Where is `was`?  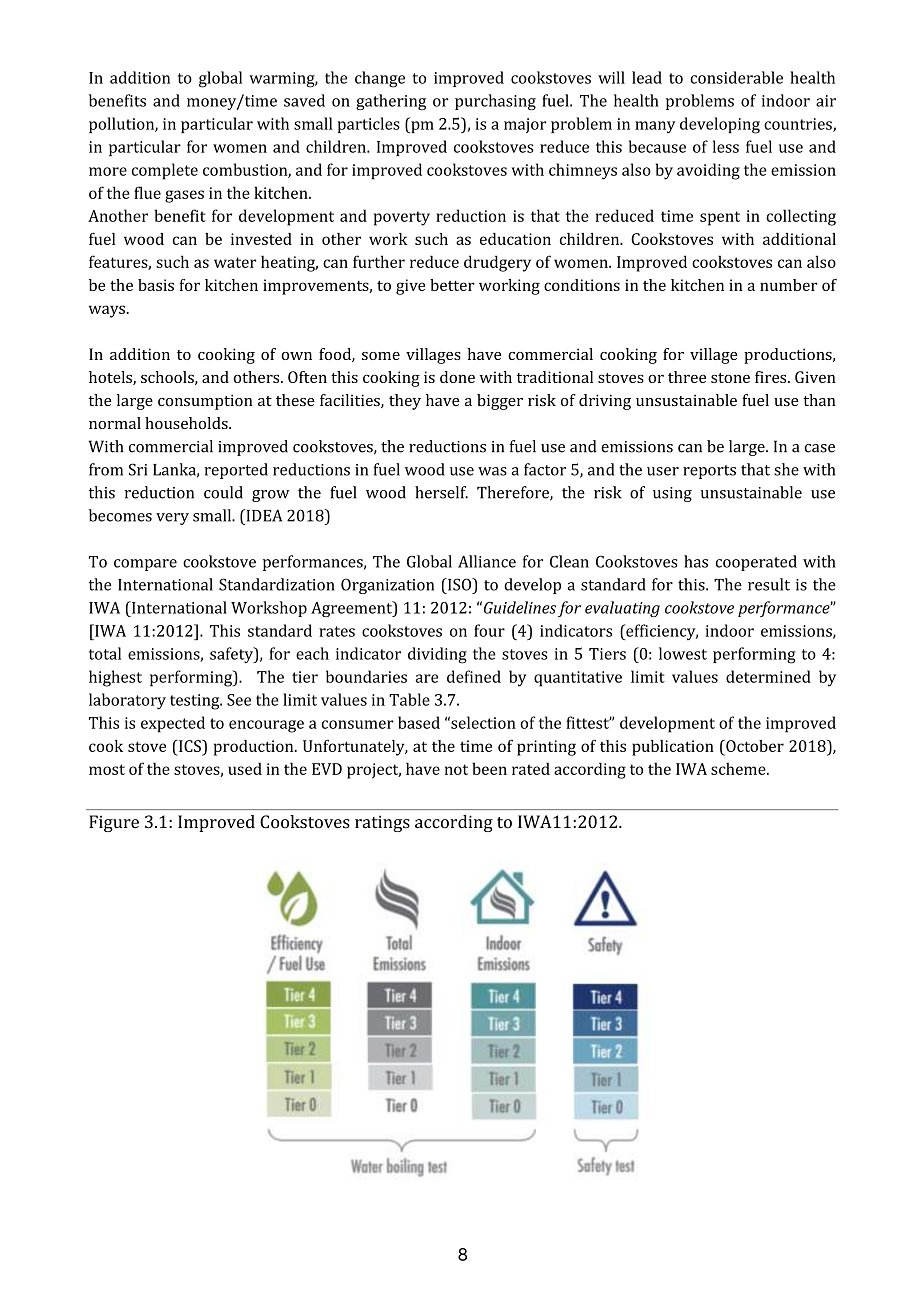
was is located at coordinates (492, 471).
